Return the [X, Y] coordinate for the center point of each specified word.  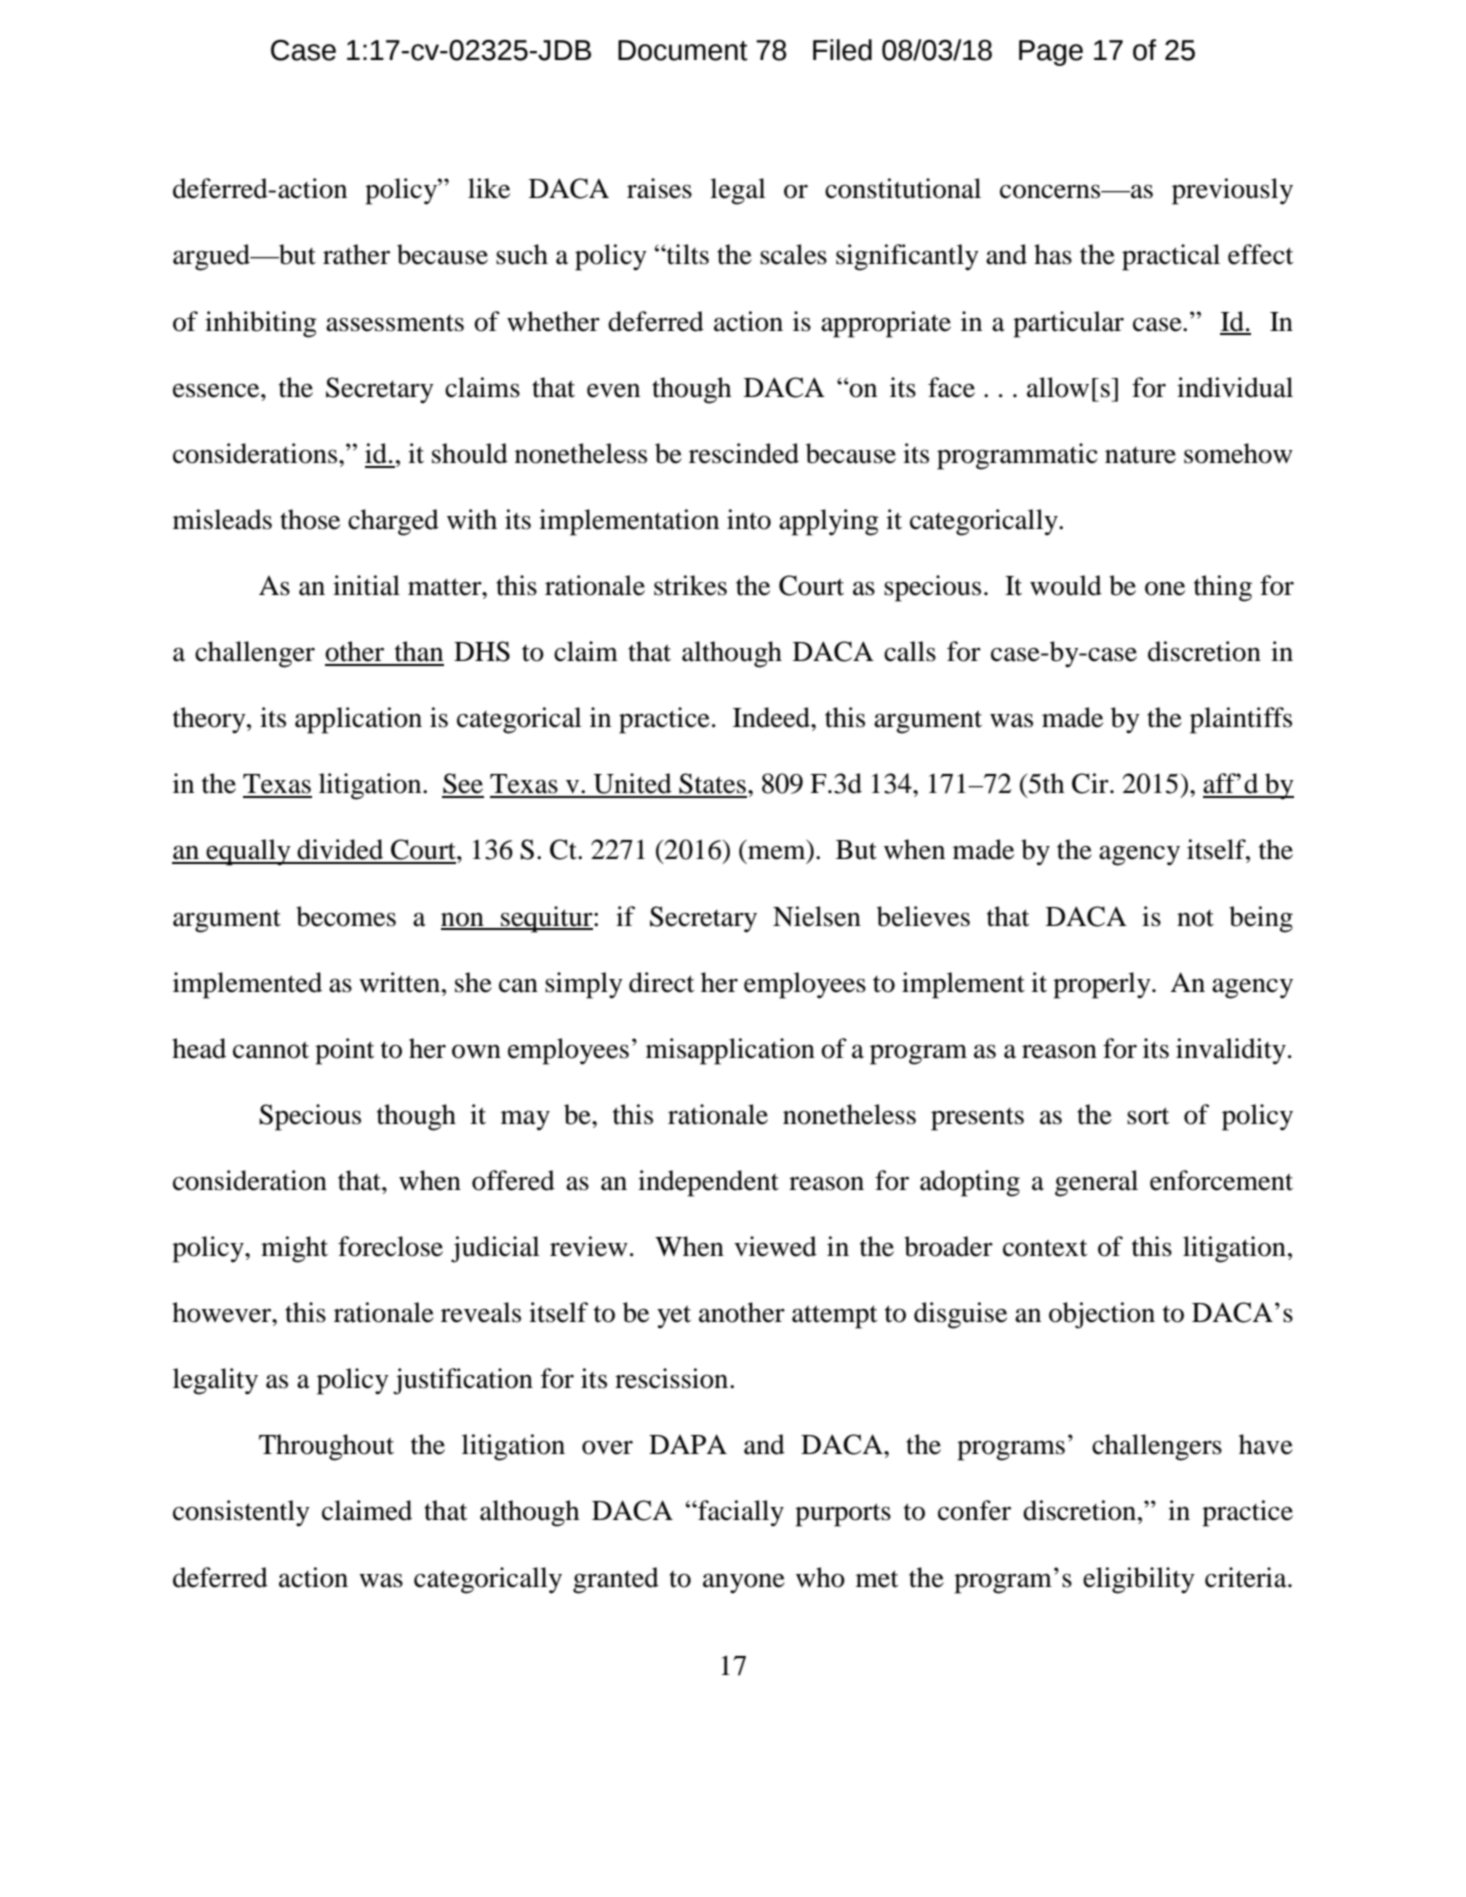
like [489, 188]
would [1066, 585]
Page [1051, 53]
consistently [241, 1513]
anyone [744, 1583]
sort [1148, 1116]
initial [366, 585]
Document [683, 50]
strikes [690, 585]
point [345, 1051]
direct [662, 982]
